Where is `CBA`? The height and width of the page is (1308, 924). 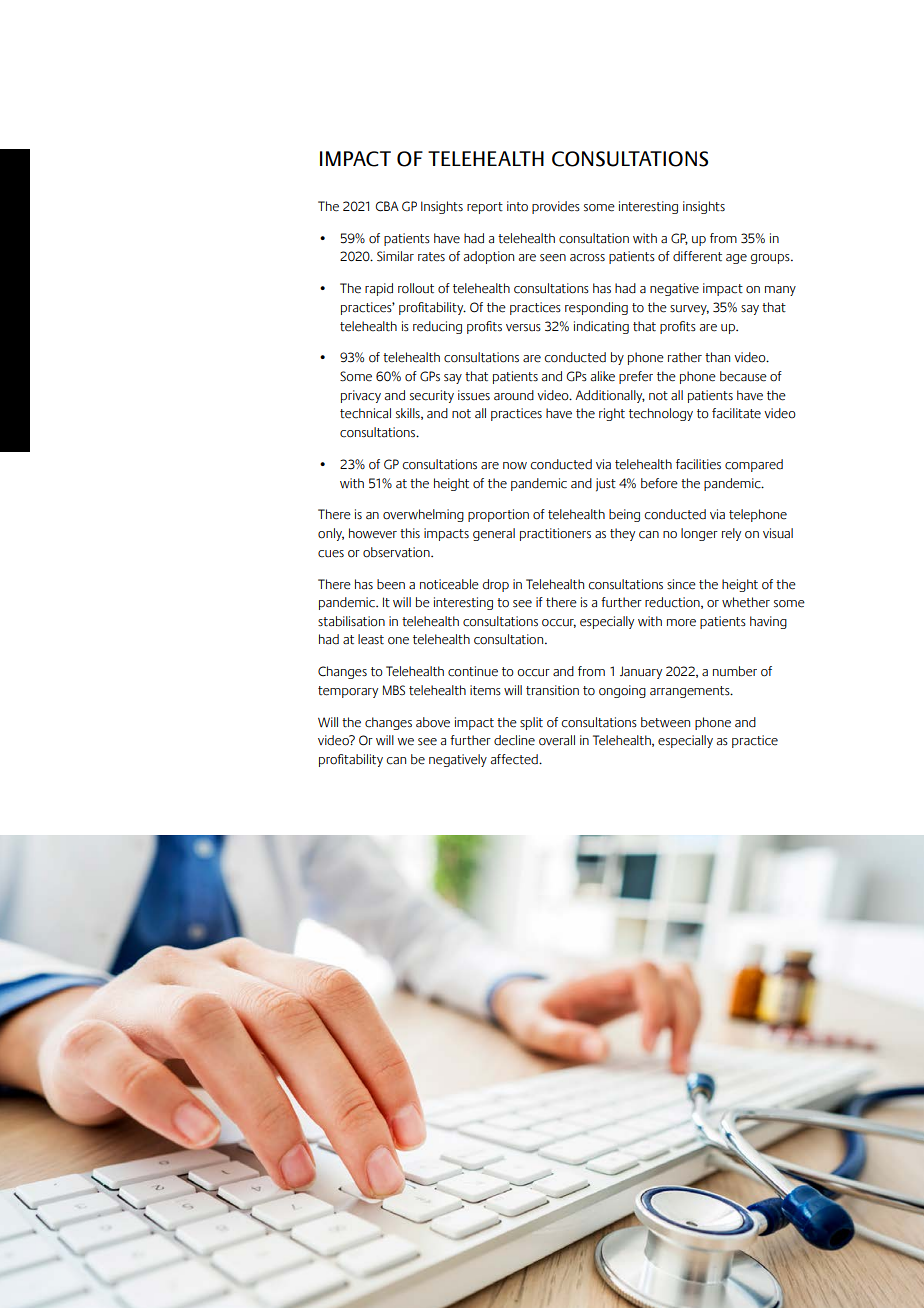 CBA is located at coordinates (387, 206).
